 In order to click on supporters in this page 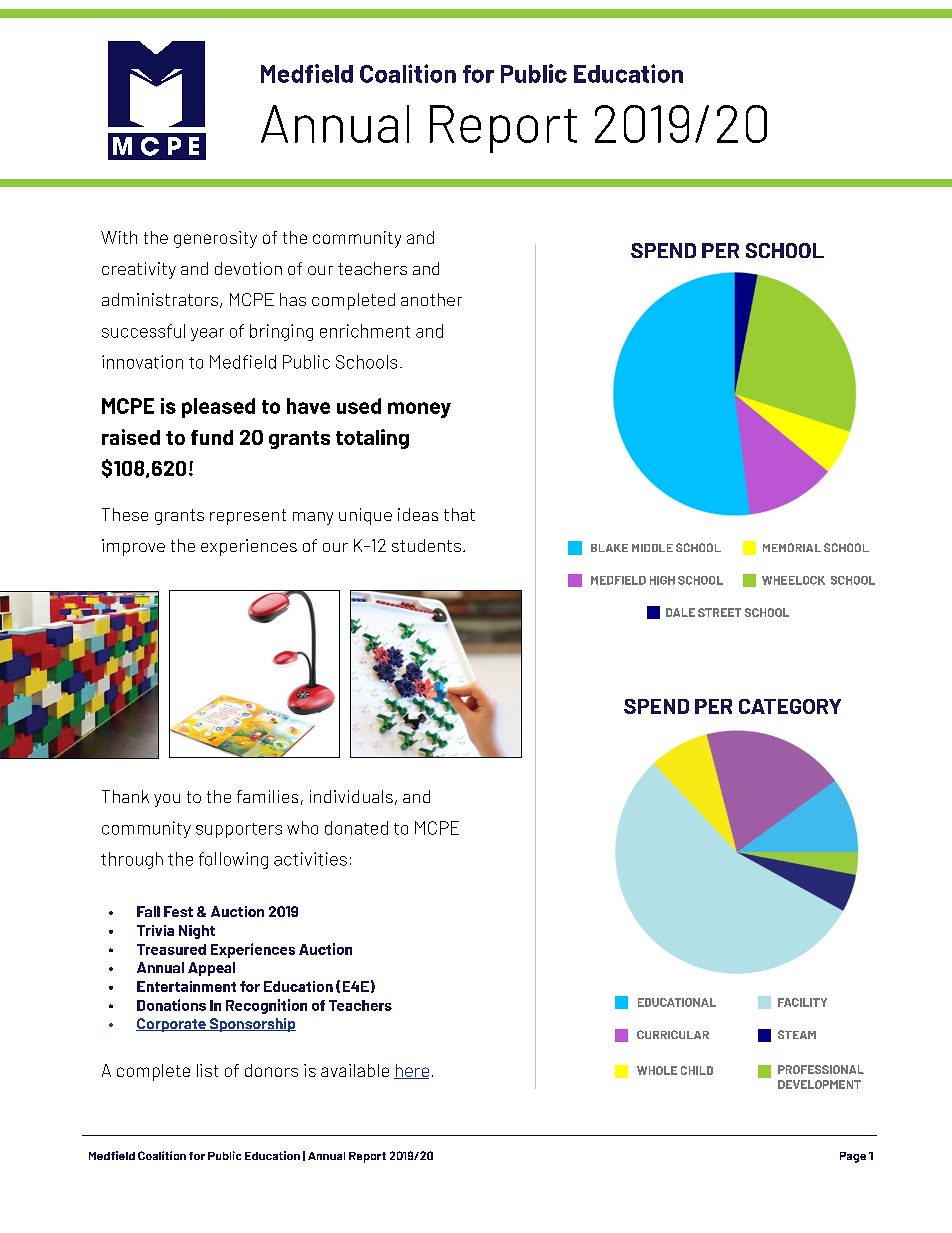, I will do `click(239, 830)`.
